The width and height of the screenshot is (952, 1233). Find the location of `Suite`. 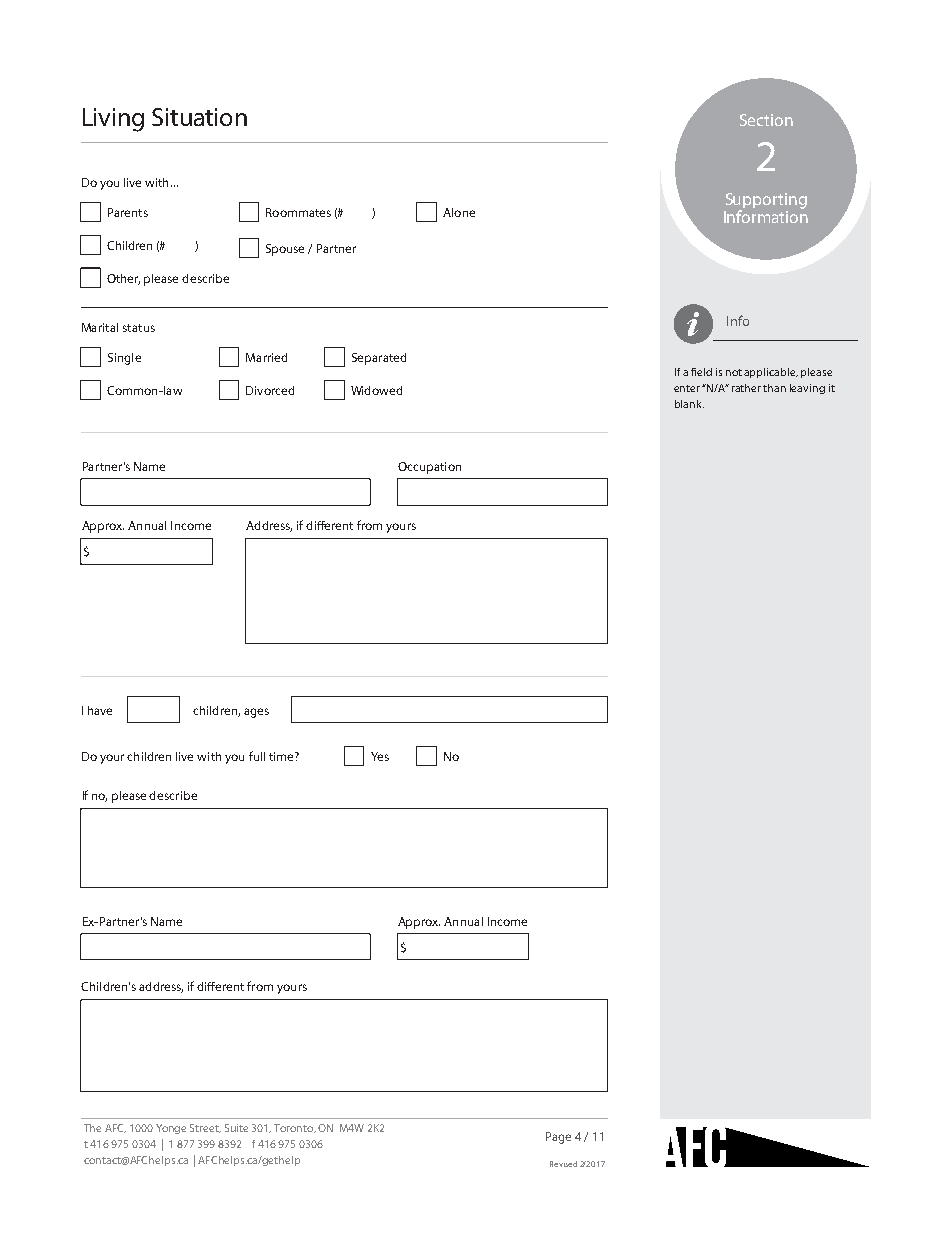

Suite is located at coordinates (236, 1128).
